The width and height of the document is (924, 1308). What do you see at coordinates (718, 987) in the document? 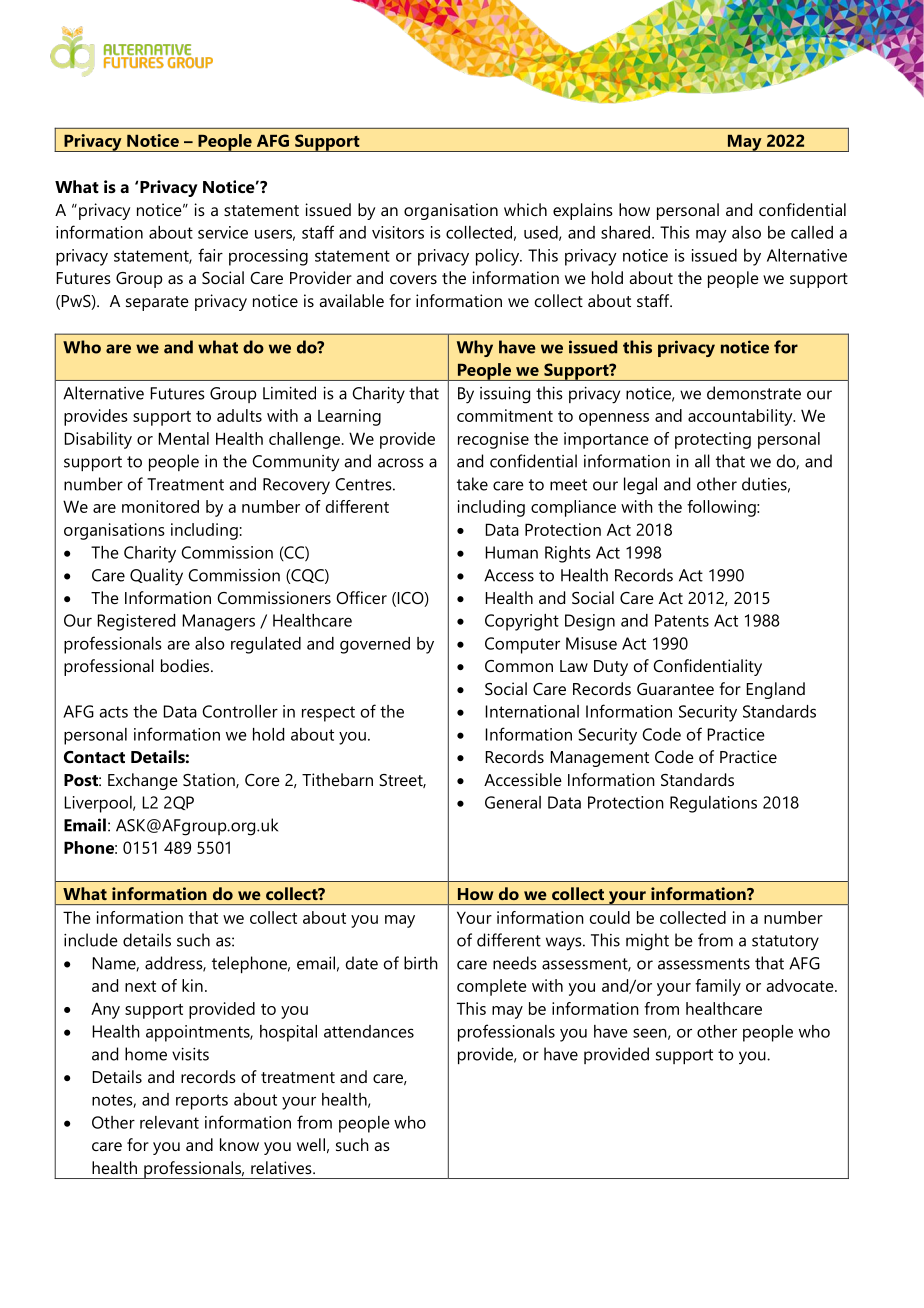
I see `family` at bounding box center [718, 987].
